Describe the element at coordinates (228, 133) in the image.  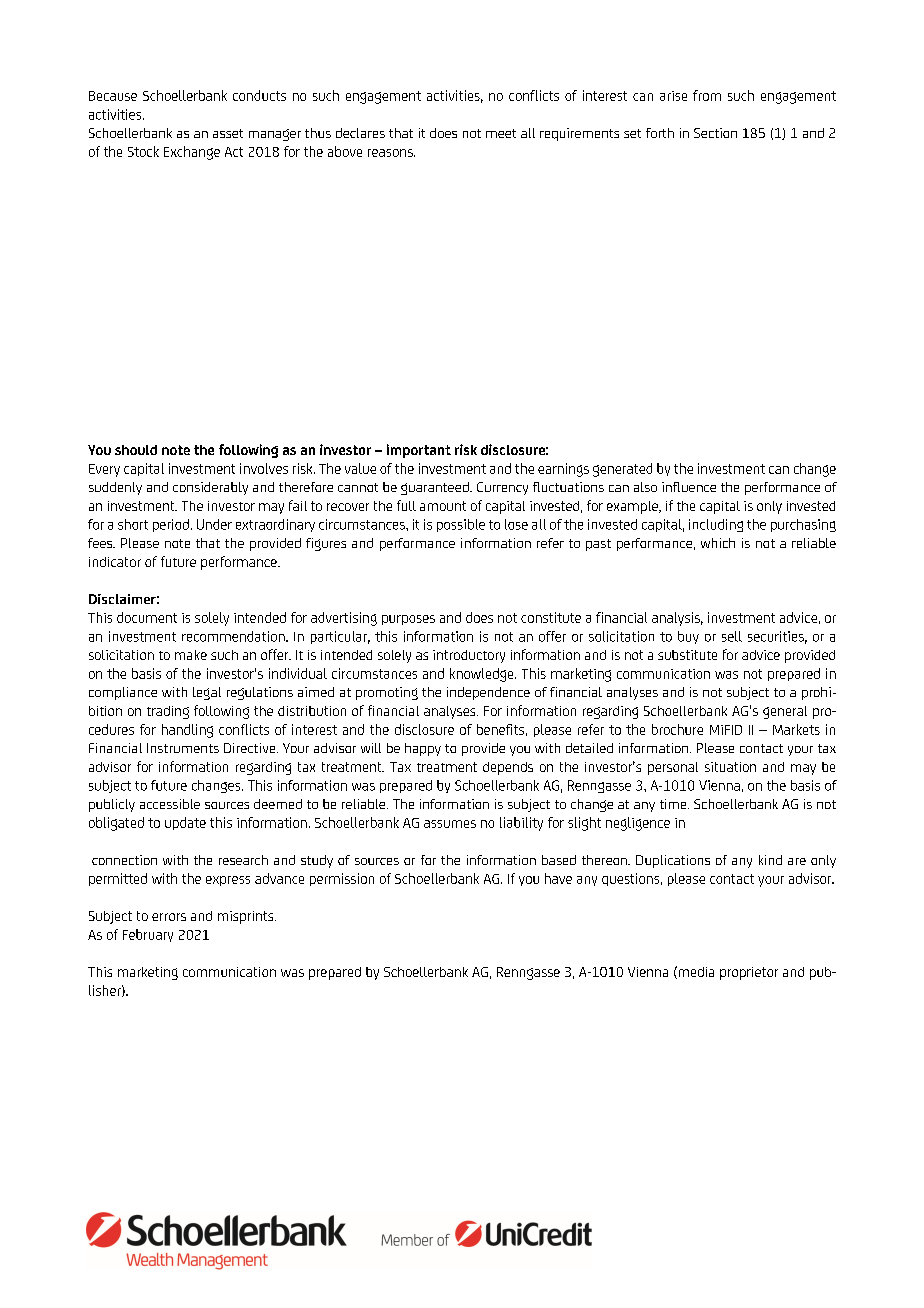
I see `asset` at that location.
